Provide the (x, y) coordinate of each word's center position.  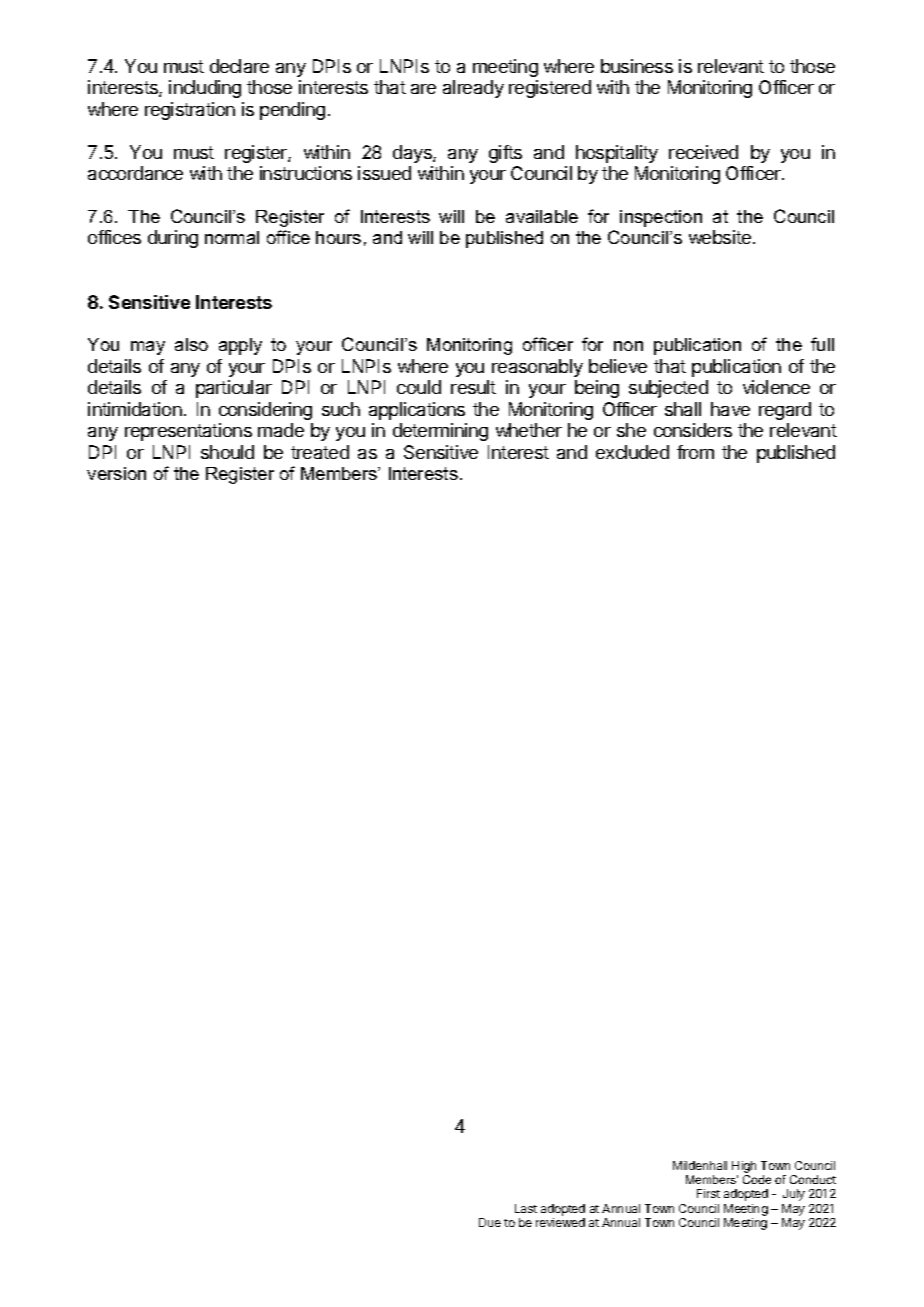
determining (440, 432)
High (744, 1167)
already (473, 89)
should (227, 452)
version (116, 473)
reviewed (560, 1222)
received (703, 152)
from (695, 452)
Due (490, 1222)
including (205, 89)
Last (526, 1208)
